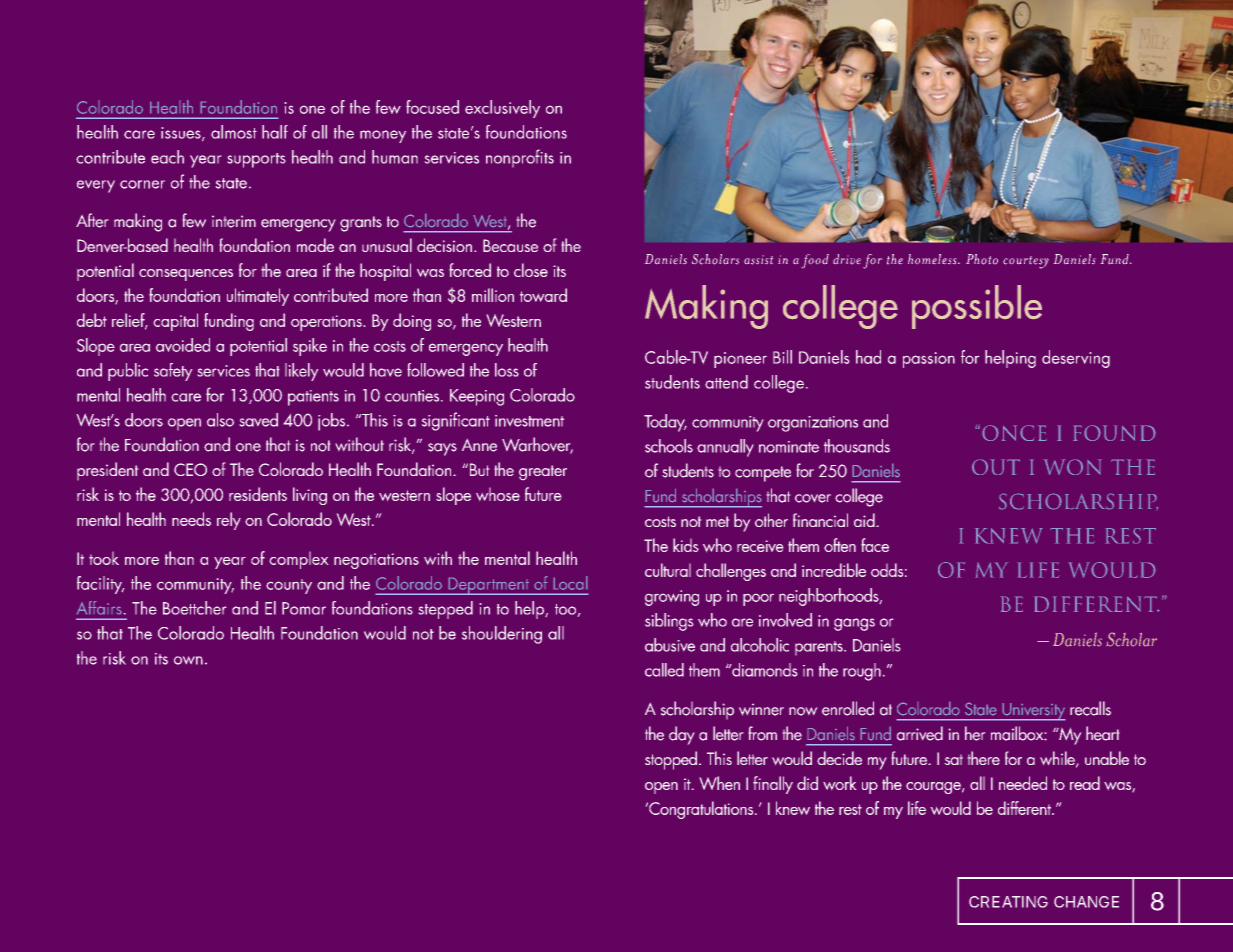 This document has height=952, width=1233. What do you see at coordinates (720, 783) in the document?
I see `When` at bounding box center [720, 783].
